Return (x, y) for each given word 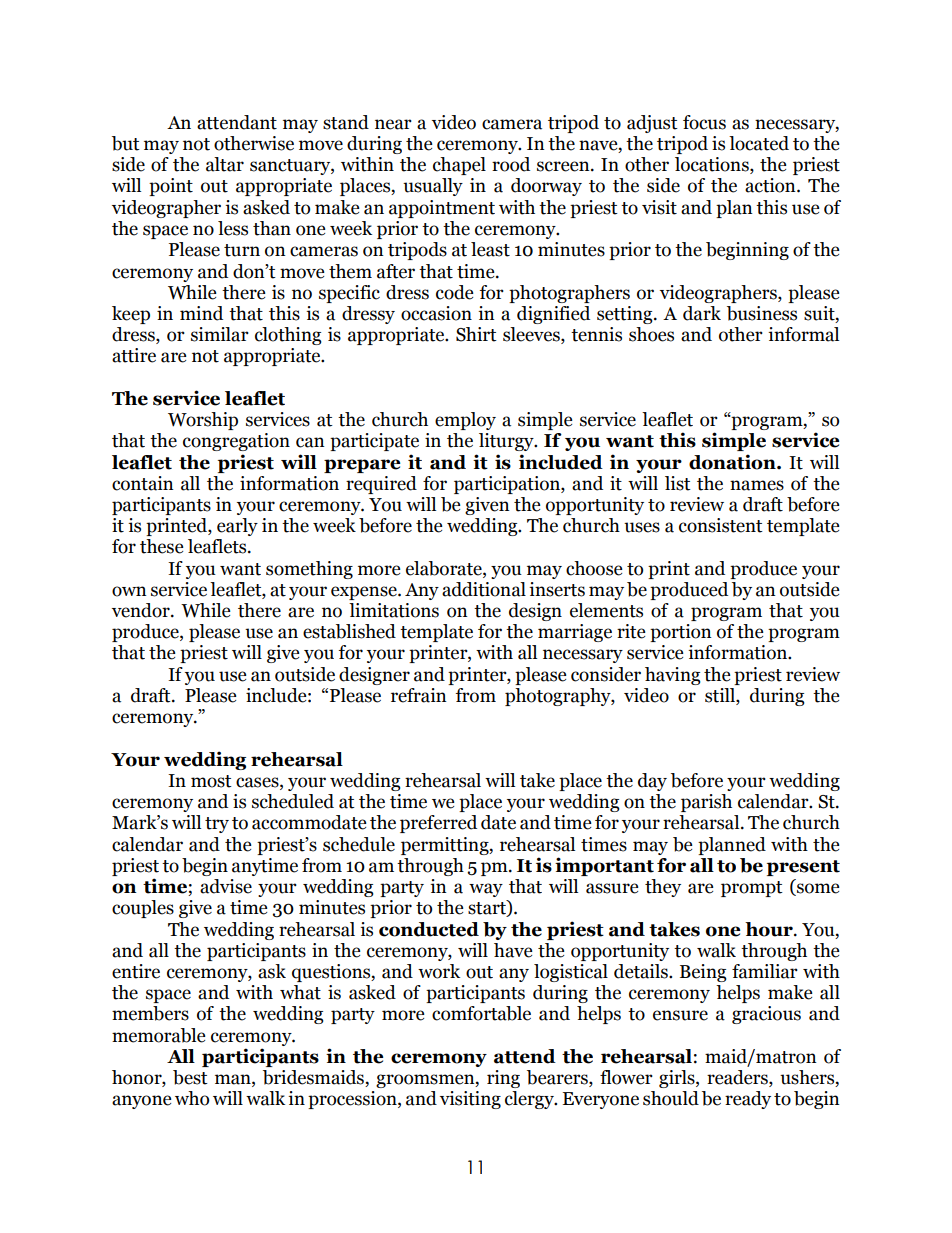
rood (511, 164)
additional (484, 589)
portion (681, 633)
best (190, 1077)
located (759, 143)
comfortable (481, 1013)
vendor (142, 610)
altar (225, 164)
